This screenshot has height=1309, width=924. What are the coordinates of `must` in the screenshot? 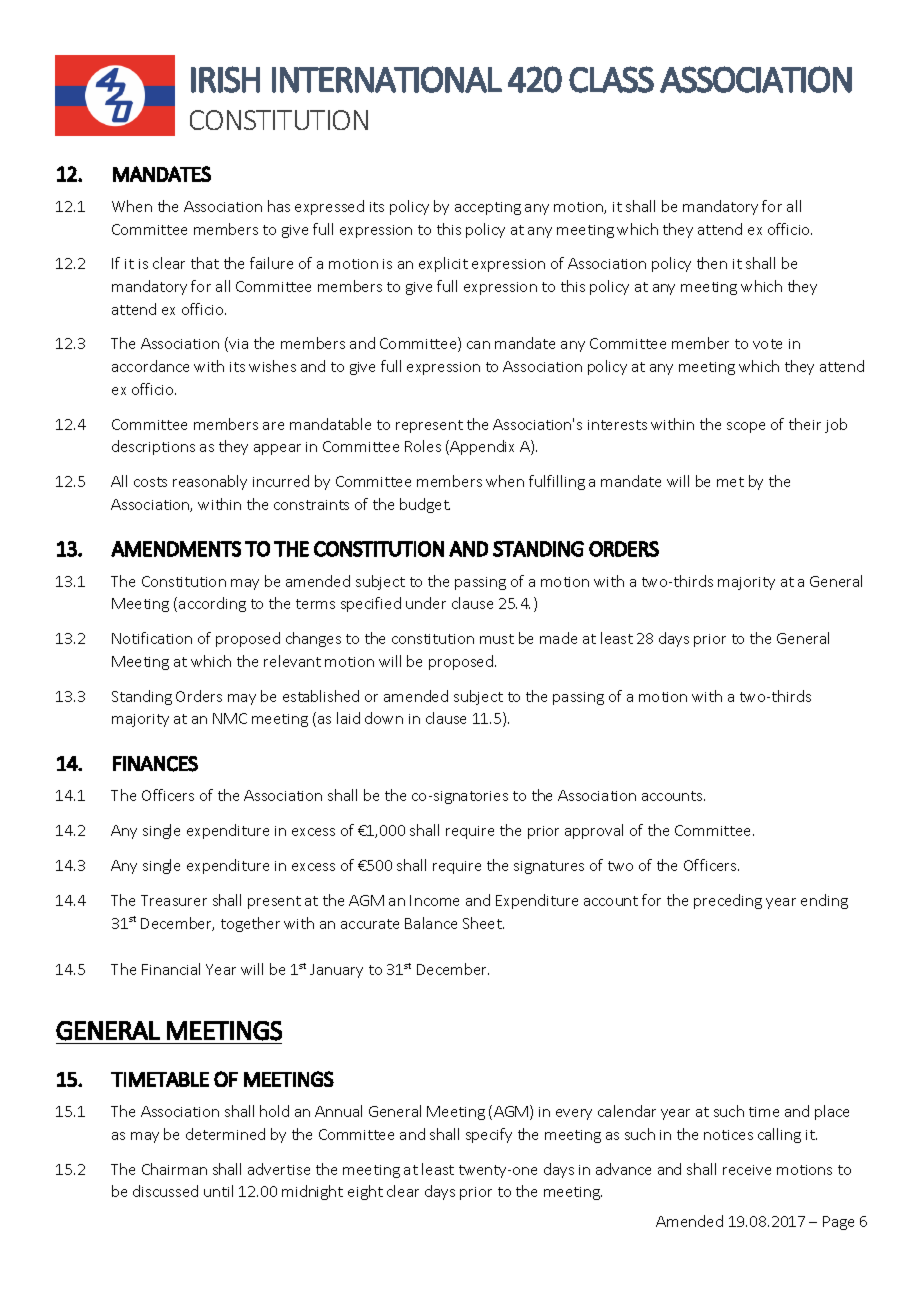 It's located at (497, 639).
